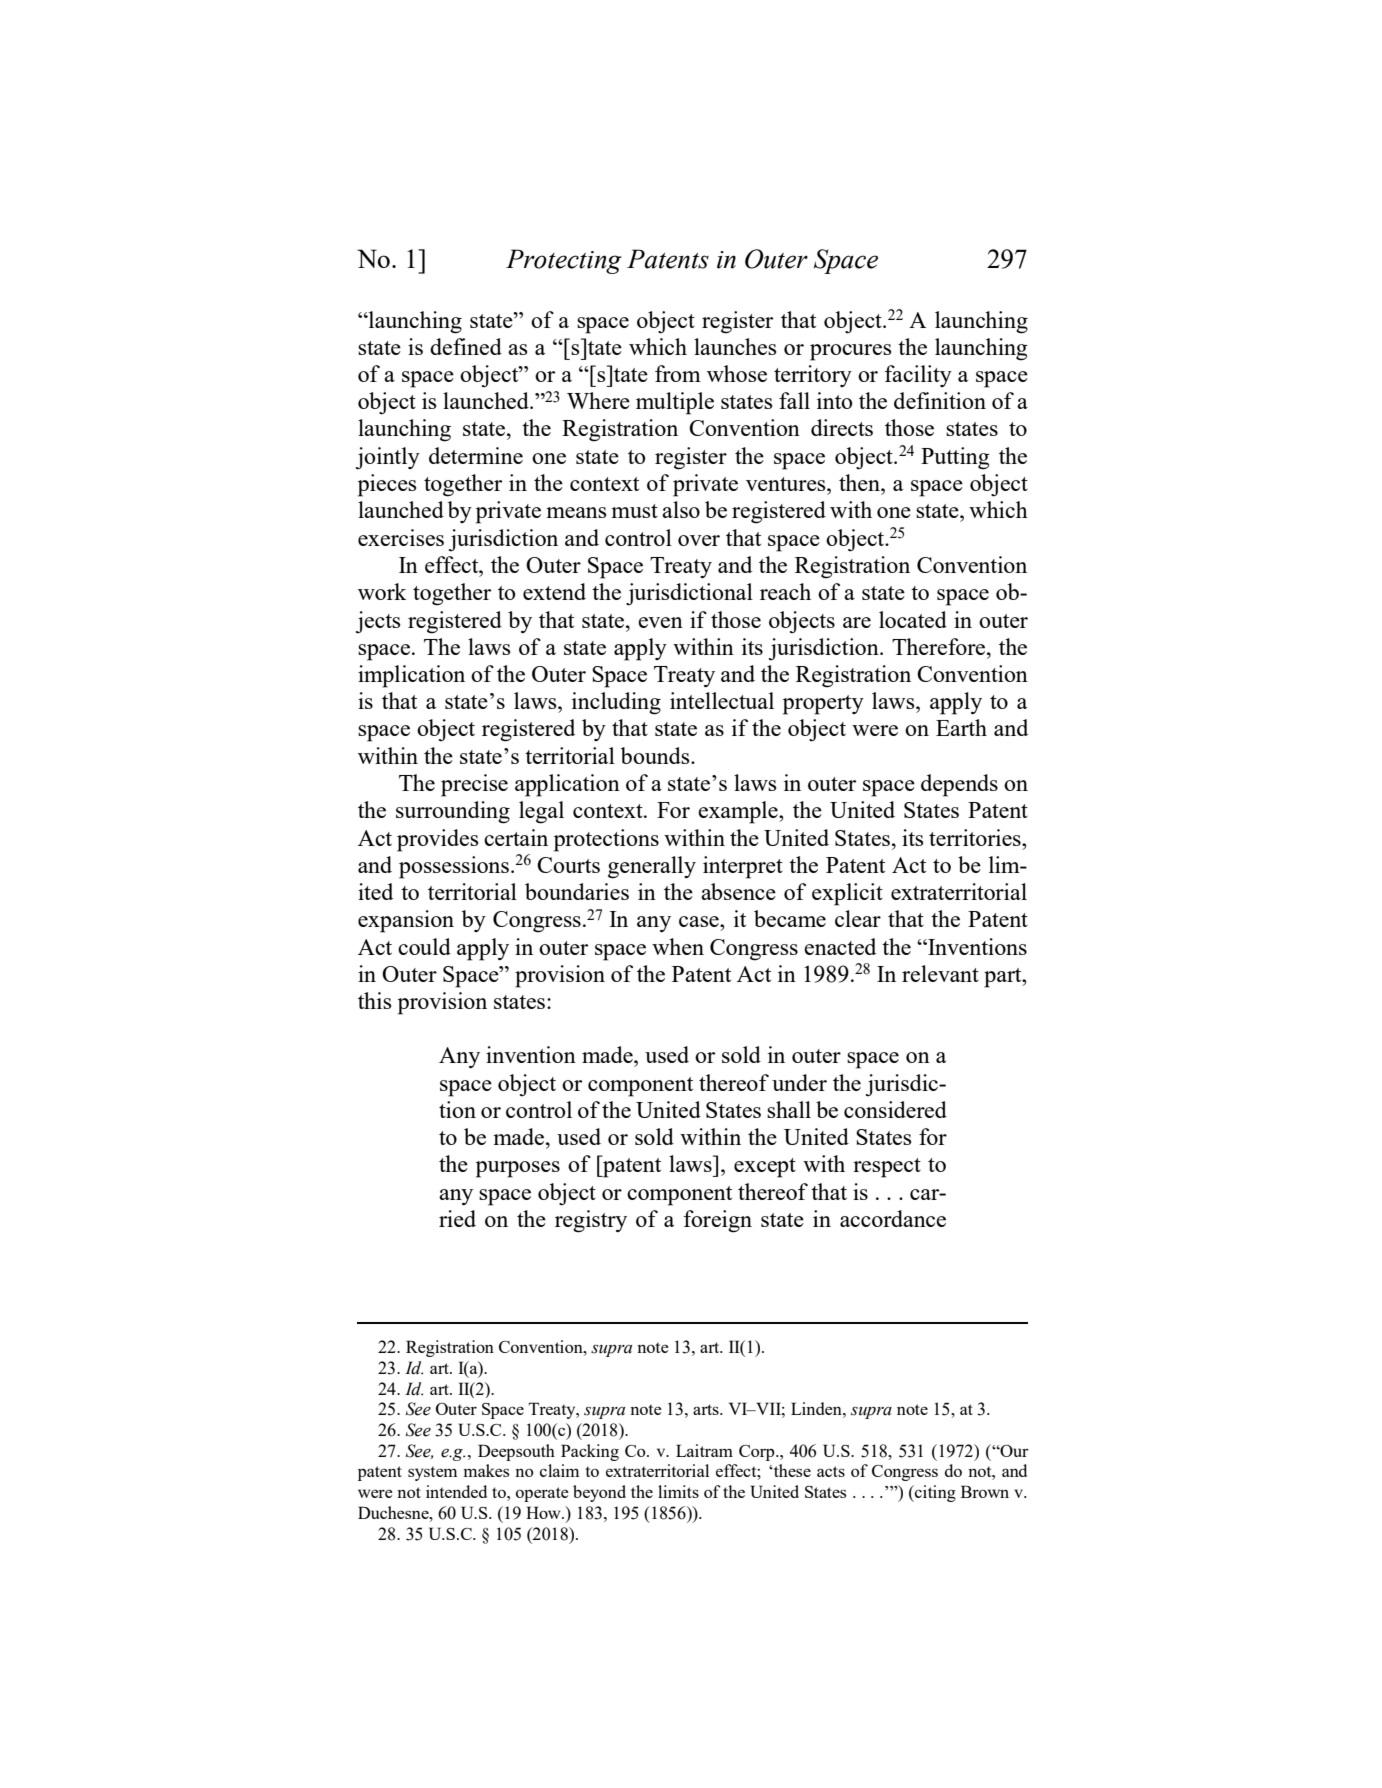  I want to click on located, so click(913, 619).
